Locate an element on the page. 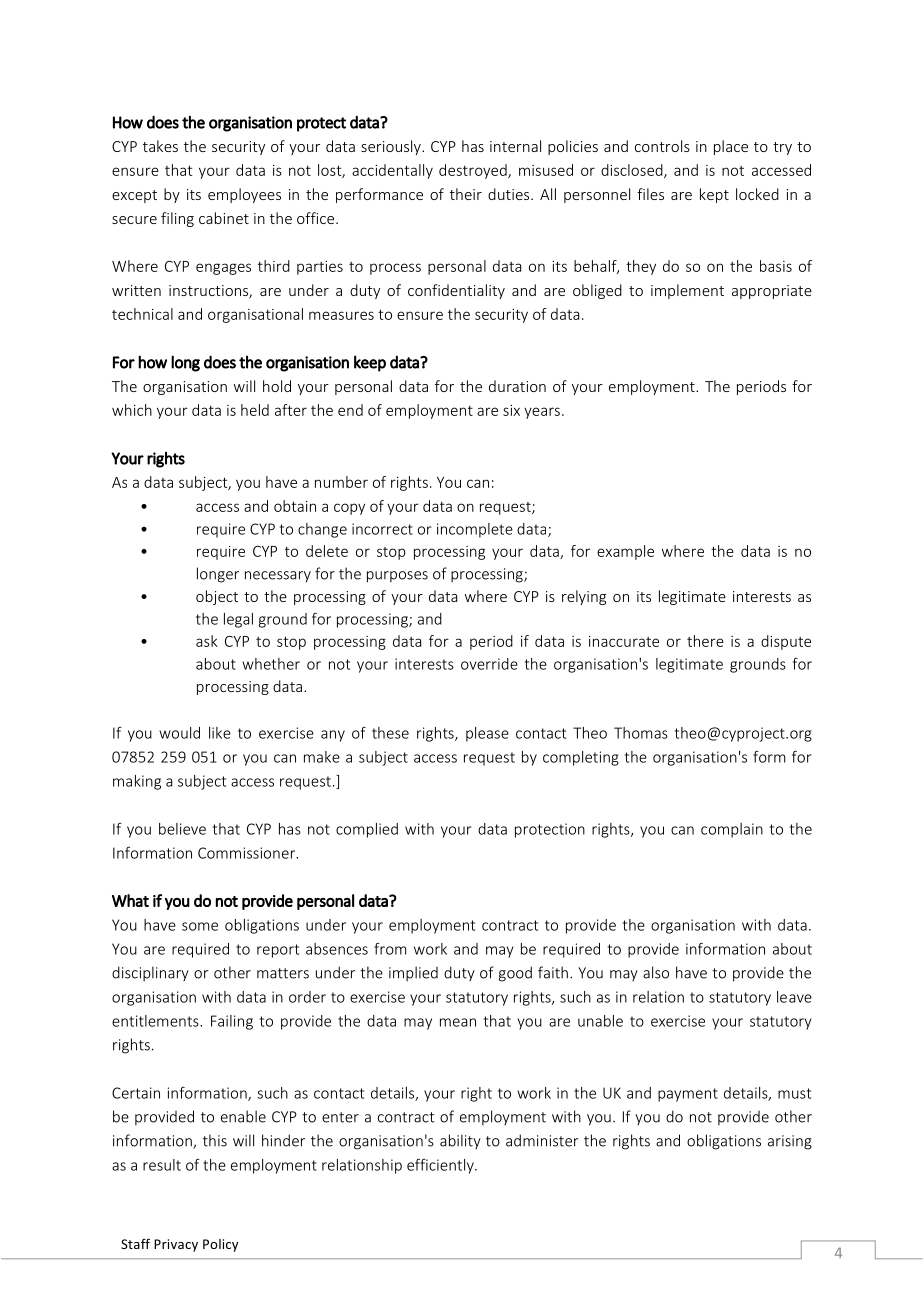  Policy is located at coordinates (220, 1245).
